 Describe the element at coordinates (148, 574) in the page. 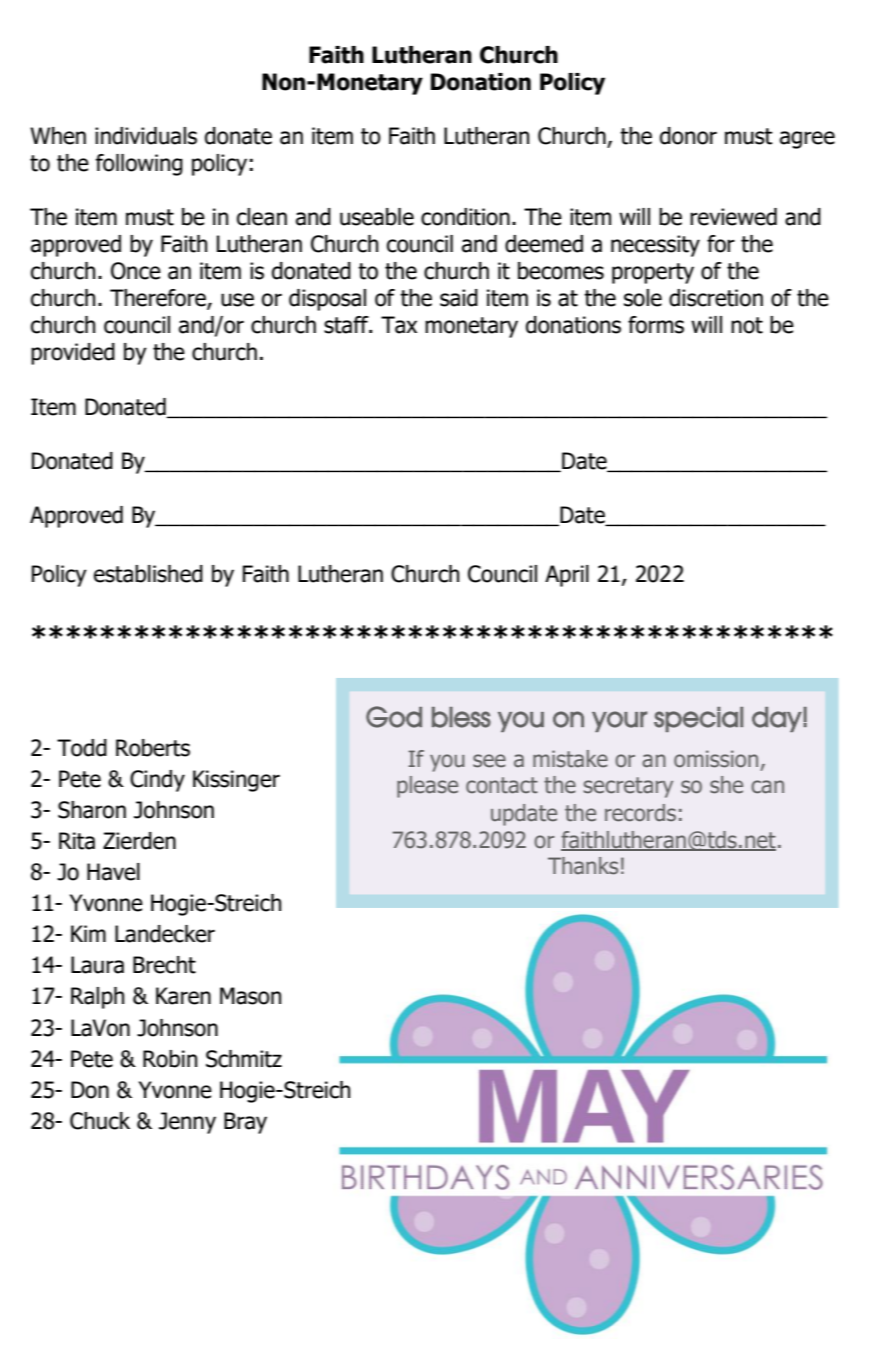

I see `established` at that location.
